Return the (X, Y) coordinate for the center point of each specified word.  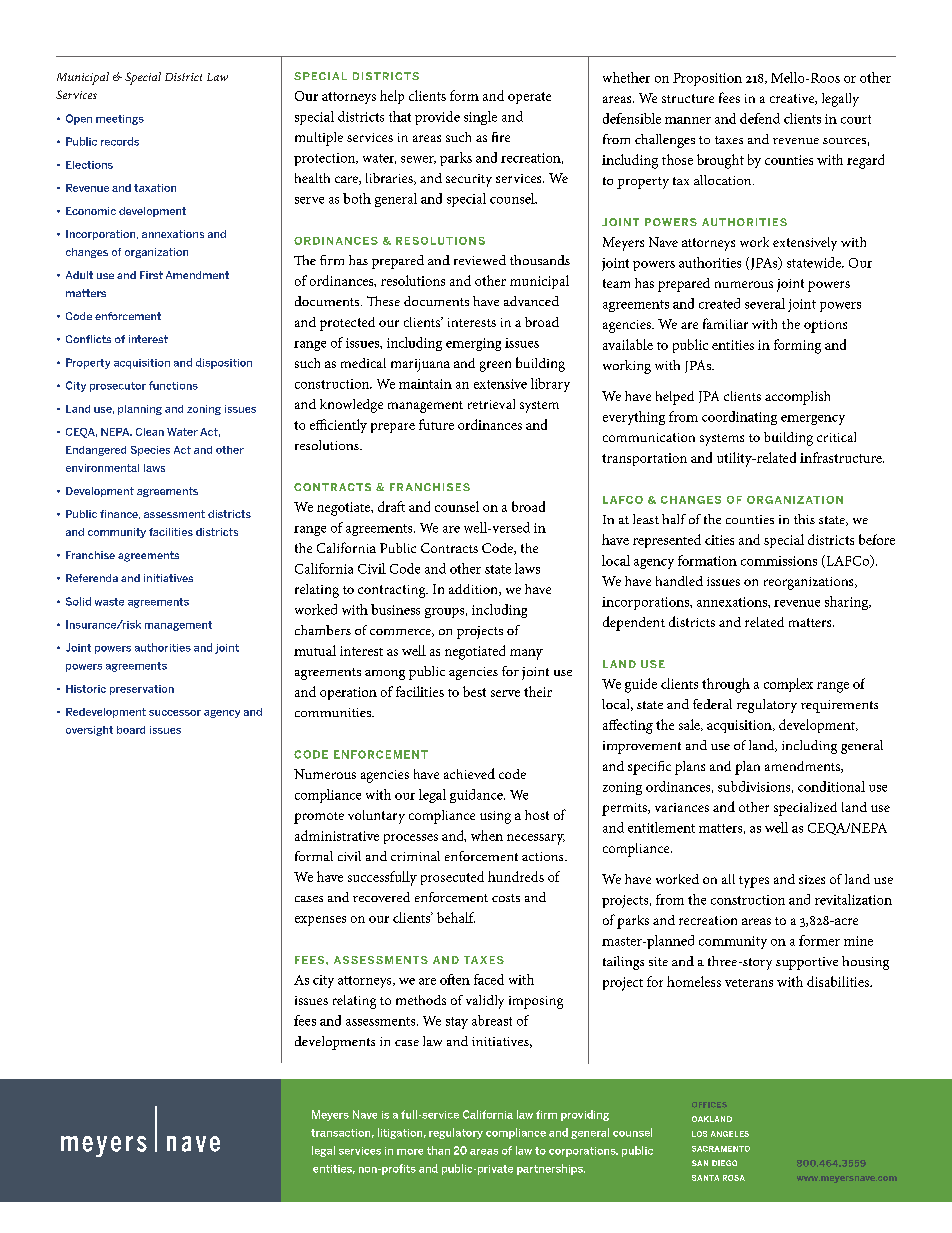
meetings (120, 120)
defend (760, 118)
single (480, 118)
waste (109, 602)
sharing (848, 603)
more (410, 1152)
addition (474, 590)
